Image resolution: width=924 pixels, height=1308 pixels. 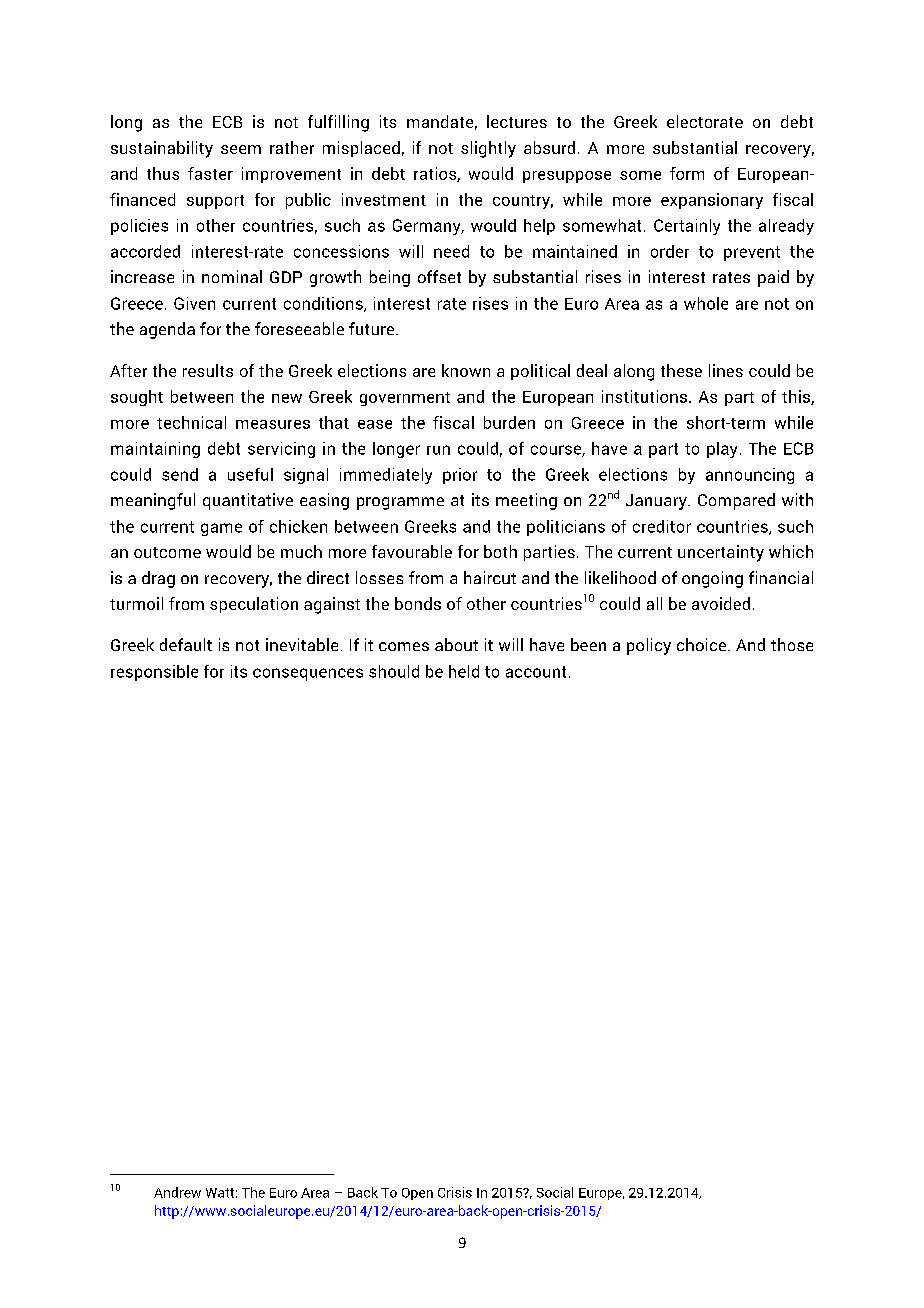 I want to click on Andrew, so click(x=177, y=1192).
